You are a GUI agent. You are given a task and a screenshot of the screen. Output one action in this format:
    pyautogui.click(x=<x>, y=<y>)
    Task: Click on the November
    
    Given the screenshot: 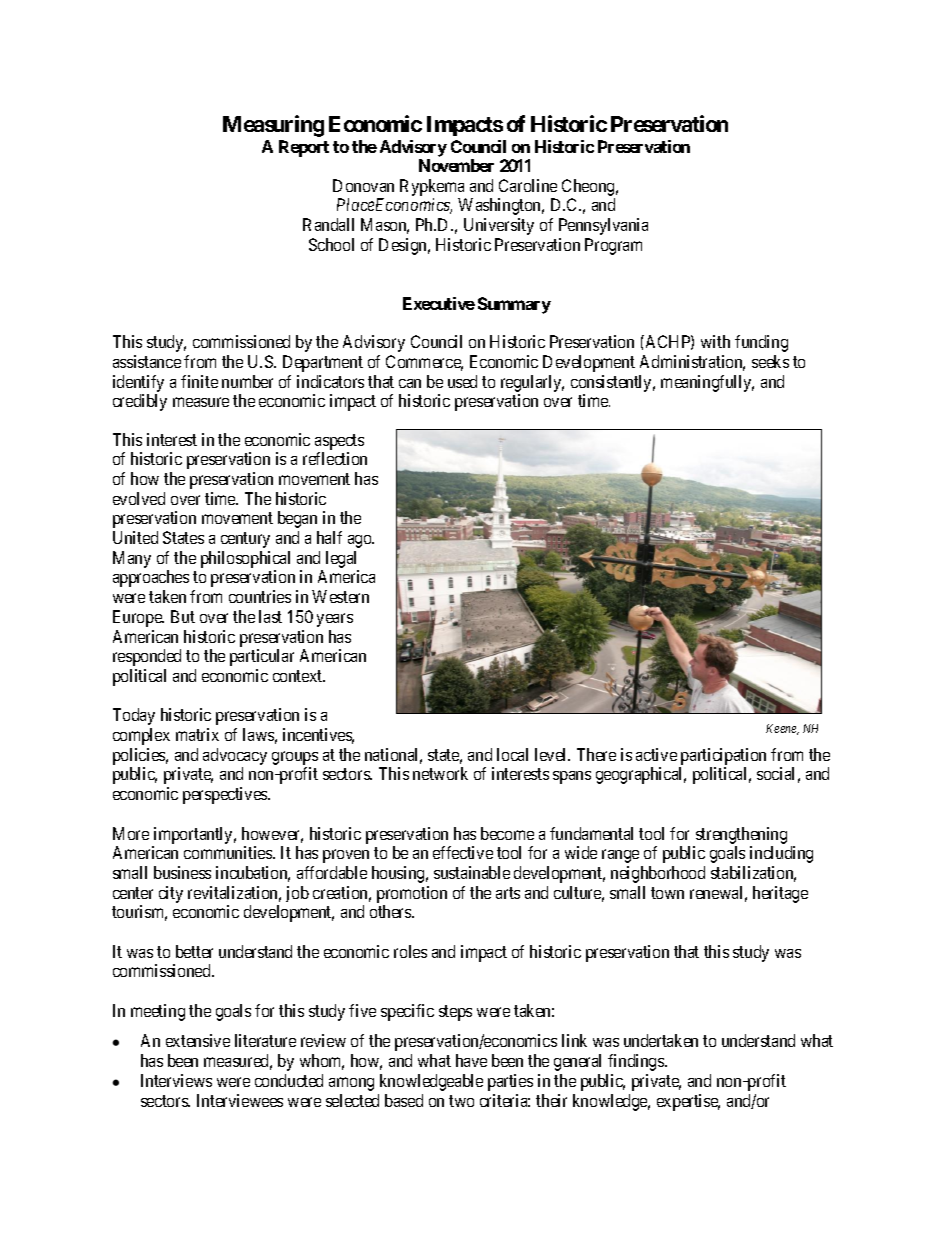 What is the action you would take?
    pyautogui.click(x=456, y=165)
